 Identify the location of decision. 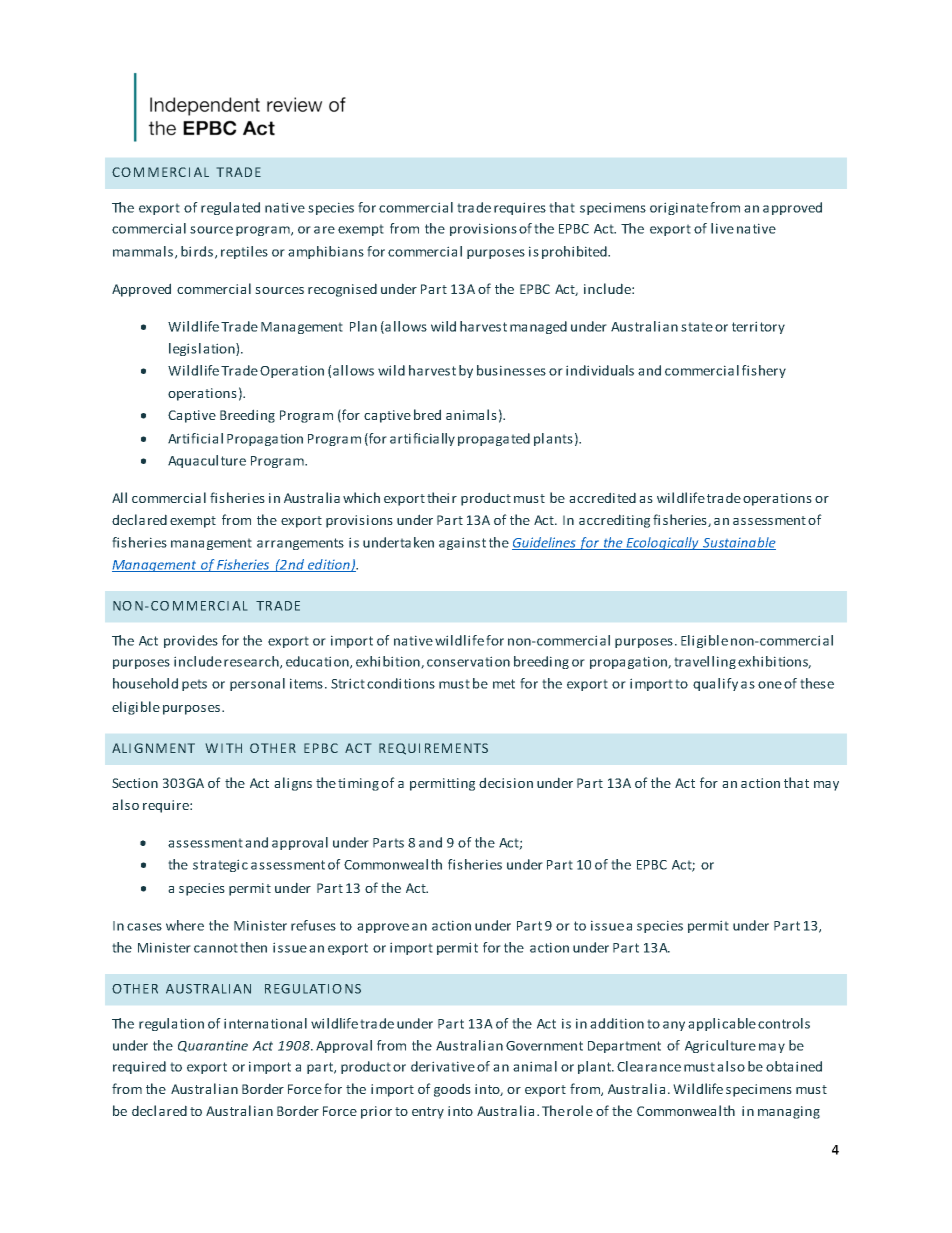
(506, 782).
